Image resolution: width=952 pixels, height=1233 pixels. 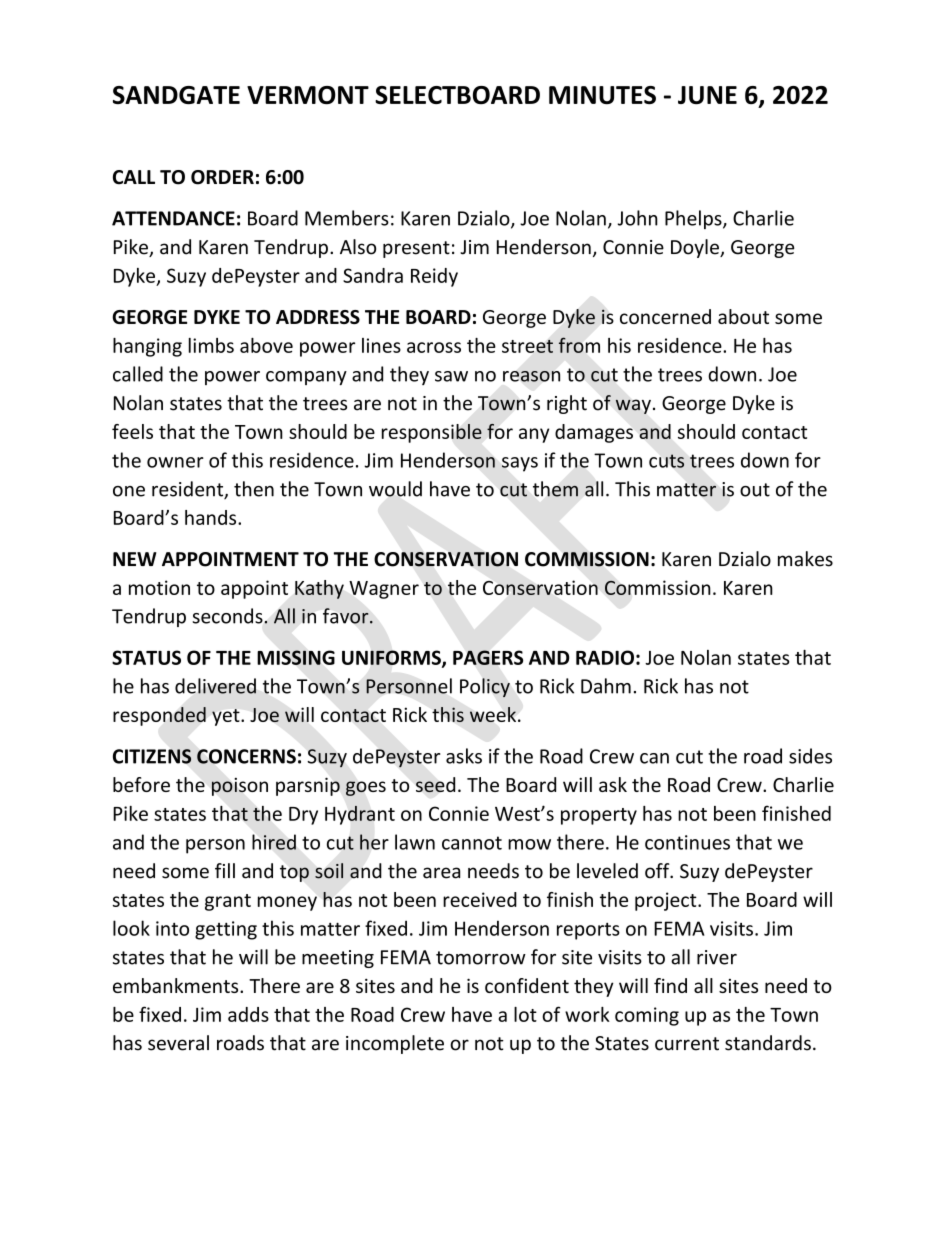 What do you see at coordinates (175, 462) in the page?
I see `owner` at bounding box center [175, 462].
